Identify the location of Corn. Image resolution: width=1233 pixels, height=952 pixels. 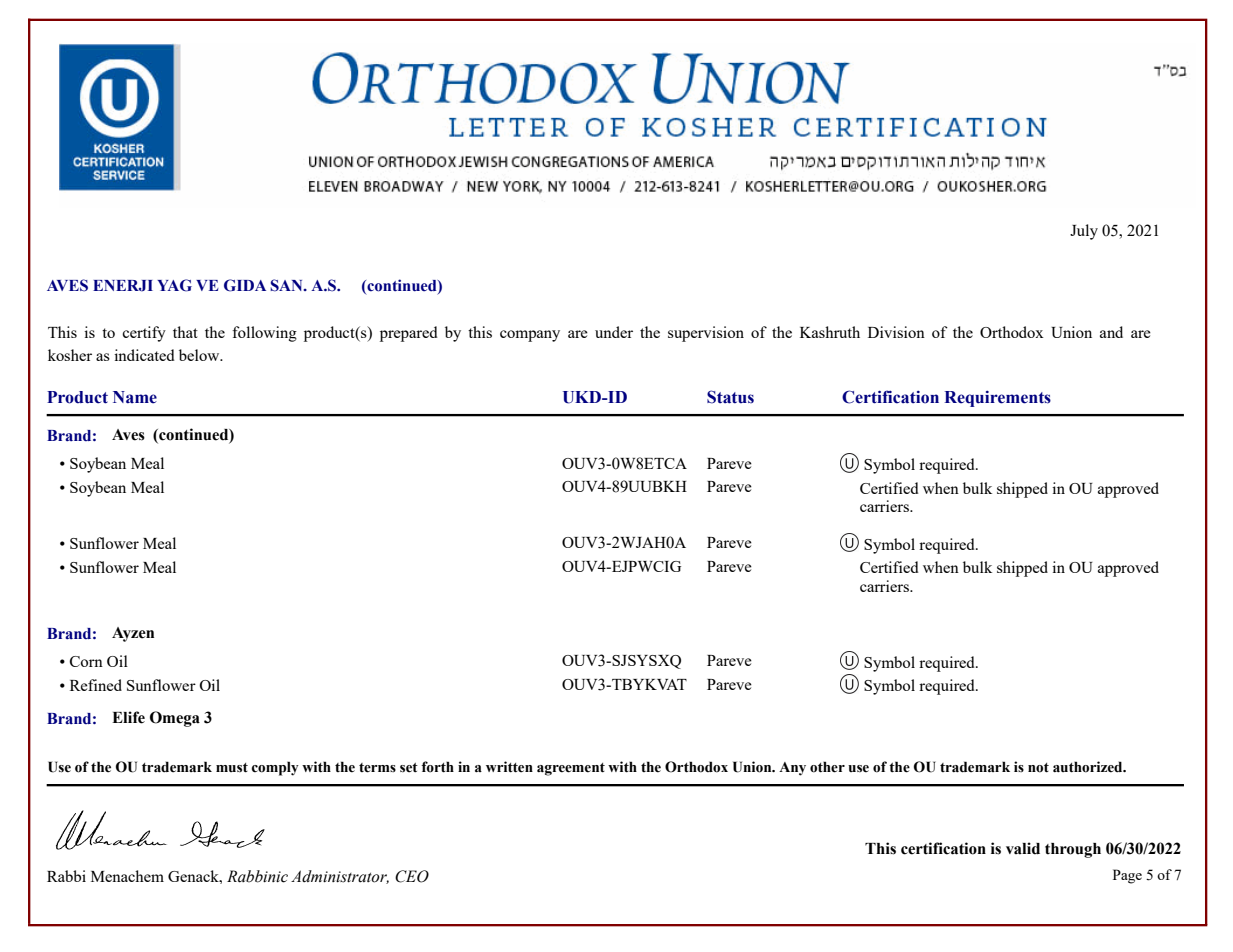
(86, 661).
